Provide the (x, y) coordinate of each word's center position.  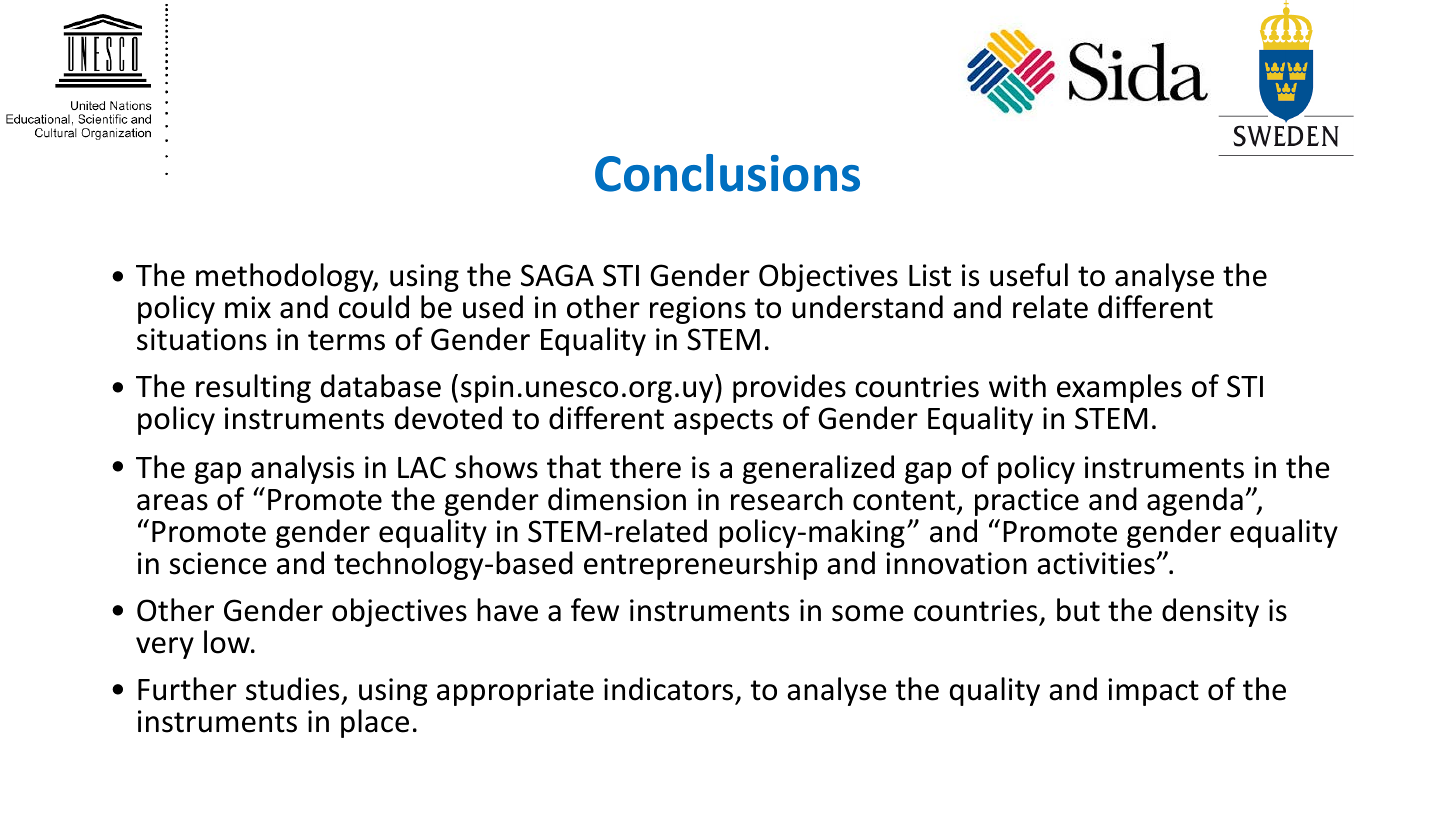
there (645, 467)
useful (1029, 275)
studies (292, 689)
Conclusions (727, 173)
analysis (302, 469)
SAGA (557, 275)
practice (1027, 502)
